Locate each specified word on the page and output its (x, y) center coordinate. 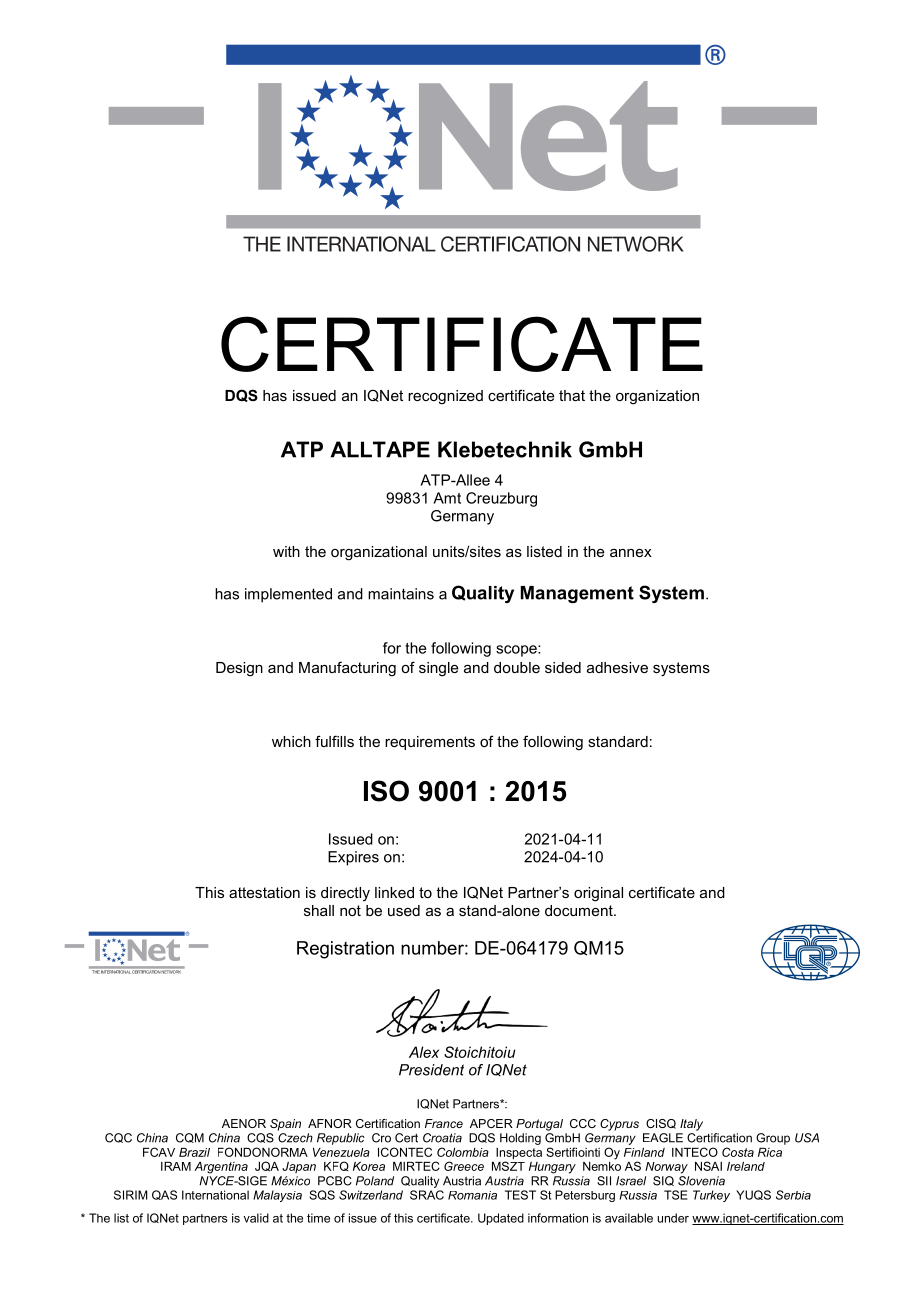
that (572, 395)
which (291, 741)
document (580, 910)
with (286, 551)
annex (631, 553)
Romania (472, 1195)
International (215, 1195)
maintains (401, 594)
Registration (345, 950)
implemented (288, 595)
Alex (424, 1052)
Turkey (711, 1196)
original (598, 894)
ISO (386, 791)
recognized (445, 397)
